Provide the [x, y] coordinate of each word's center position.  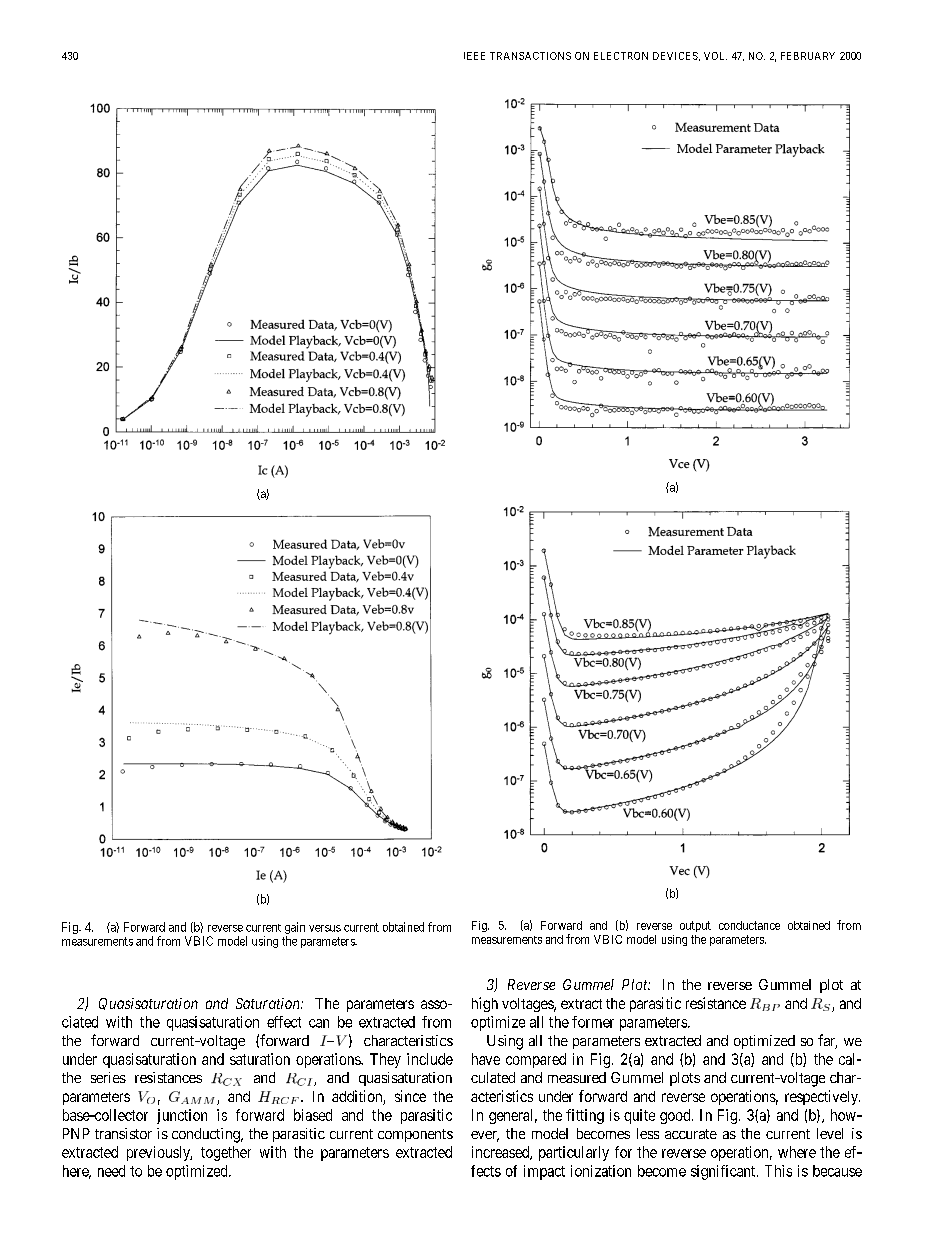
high [485, 1004]
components [415, 1135]
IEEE [474, 56]
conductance [749, 925]
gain [295, 929]
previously [159, 1153]
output [695, 926]
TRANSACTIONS [530, 56]
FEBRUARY [808, 56]
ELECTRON [621, 56]
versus [325, 928]
